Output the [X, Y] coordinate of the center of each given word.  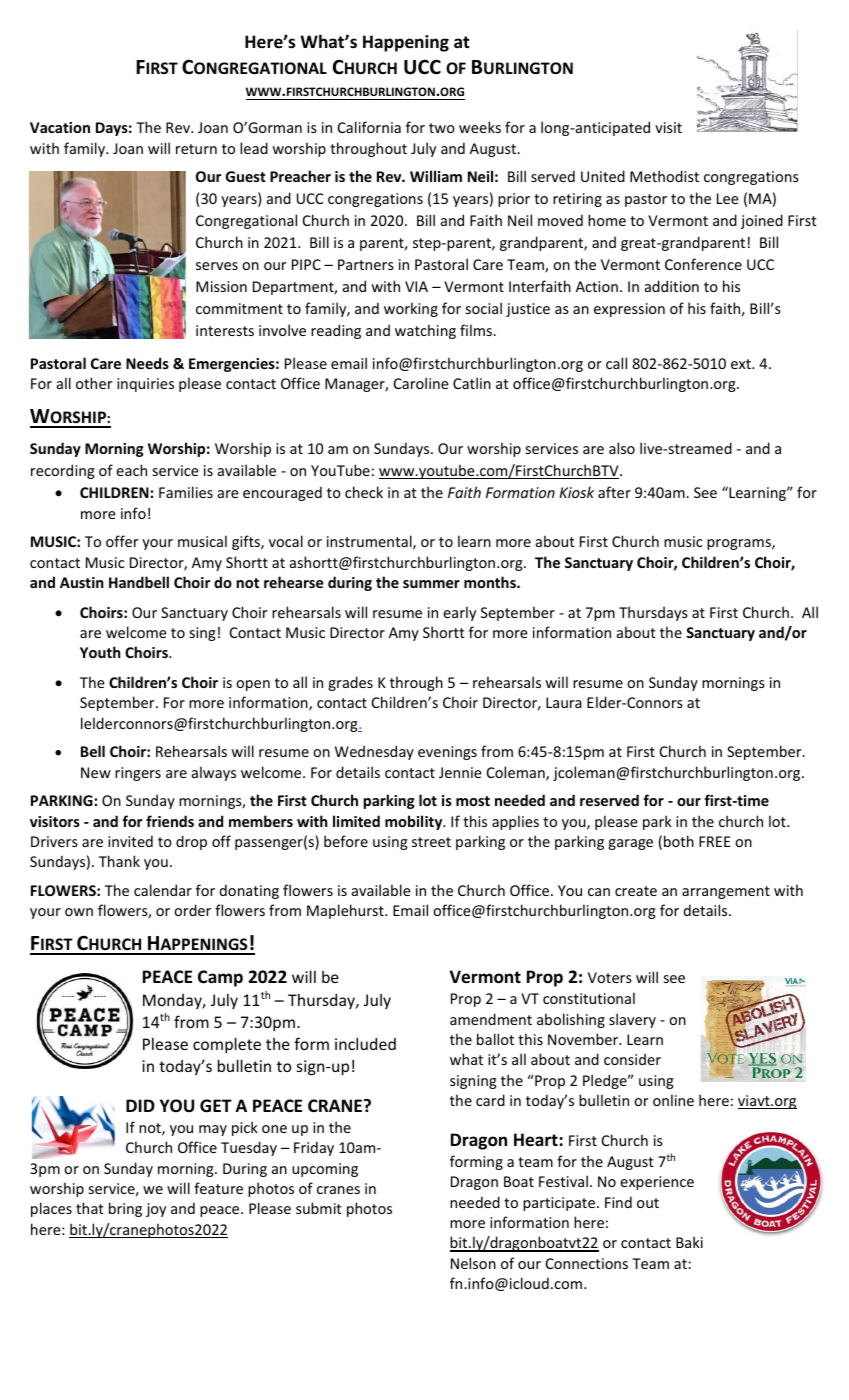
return [196, 149]
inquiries [145, 385]
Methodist [664, 176]
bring [125, 1209]
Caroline [421, 383]
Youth [100, 652]
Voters [610, 977]
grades [350, 683]
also [622, 448]
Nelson [473, 1263]
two [442, 128]
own [79, 912]
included [365, 1043]
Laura [564, 702]
